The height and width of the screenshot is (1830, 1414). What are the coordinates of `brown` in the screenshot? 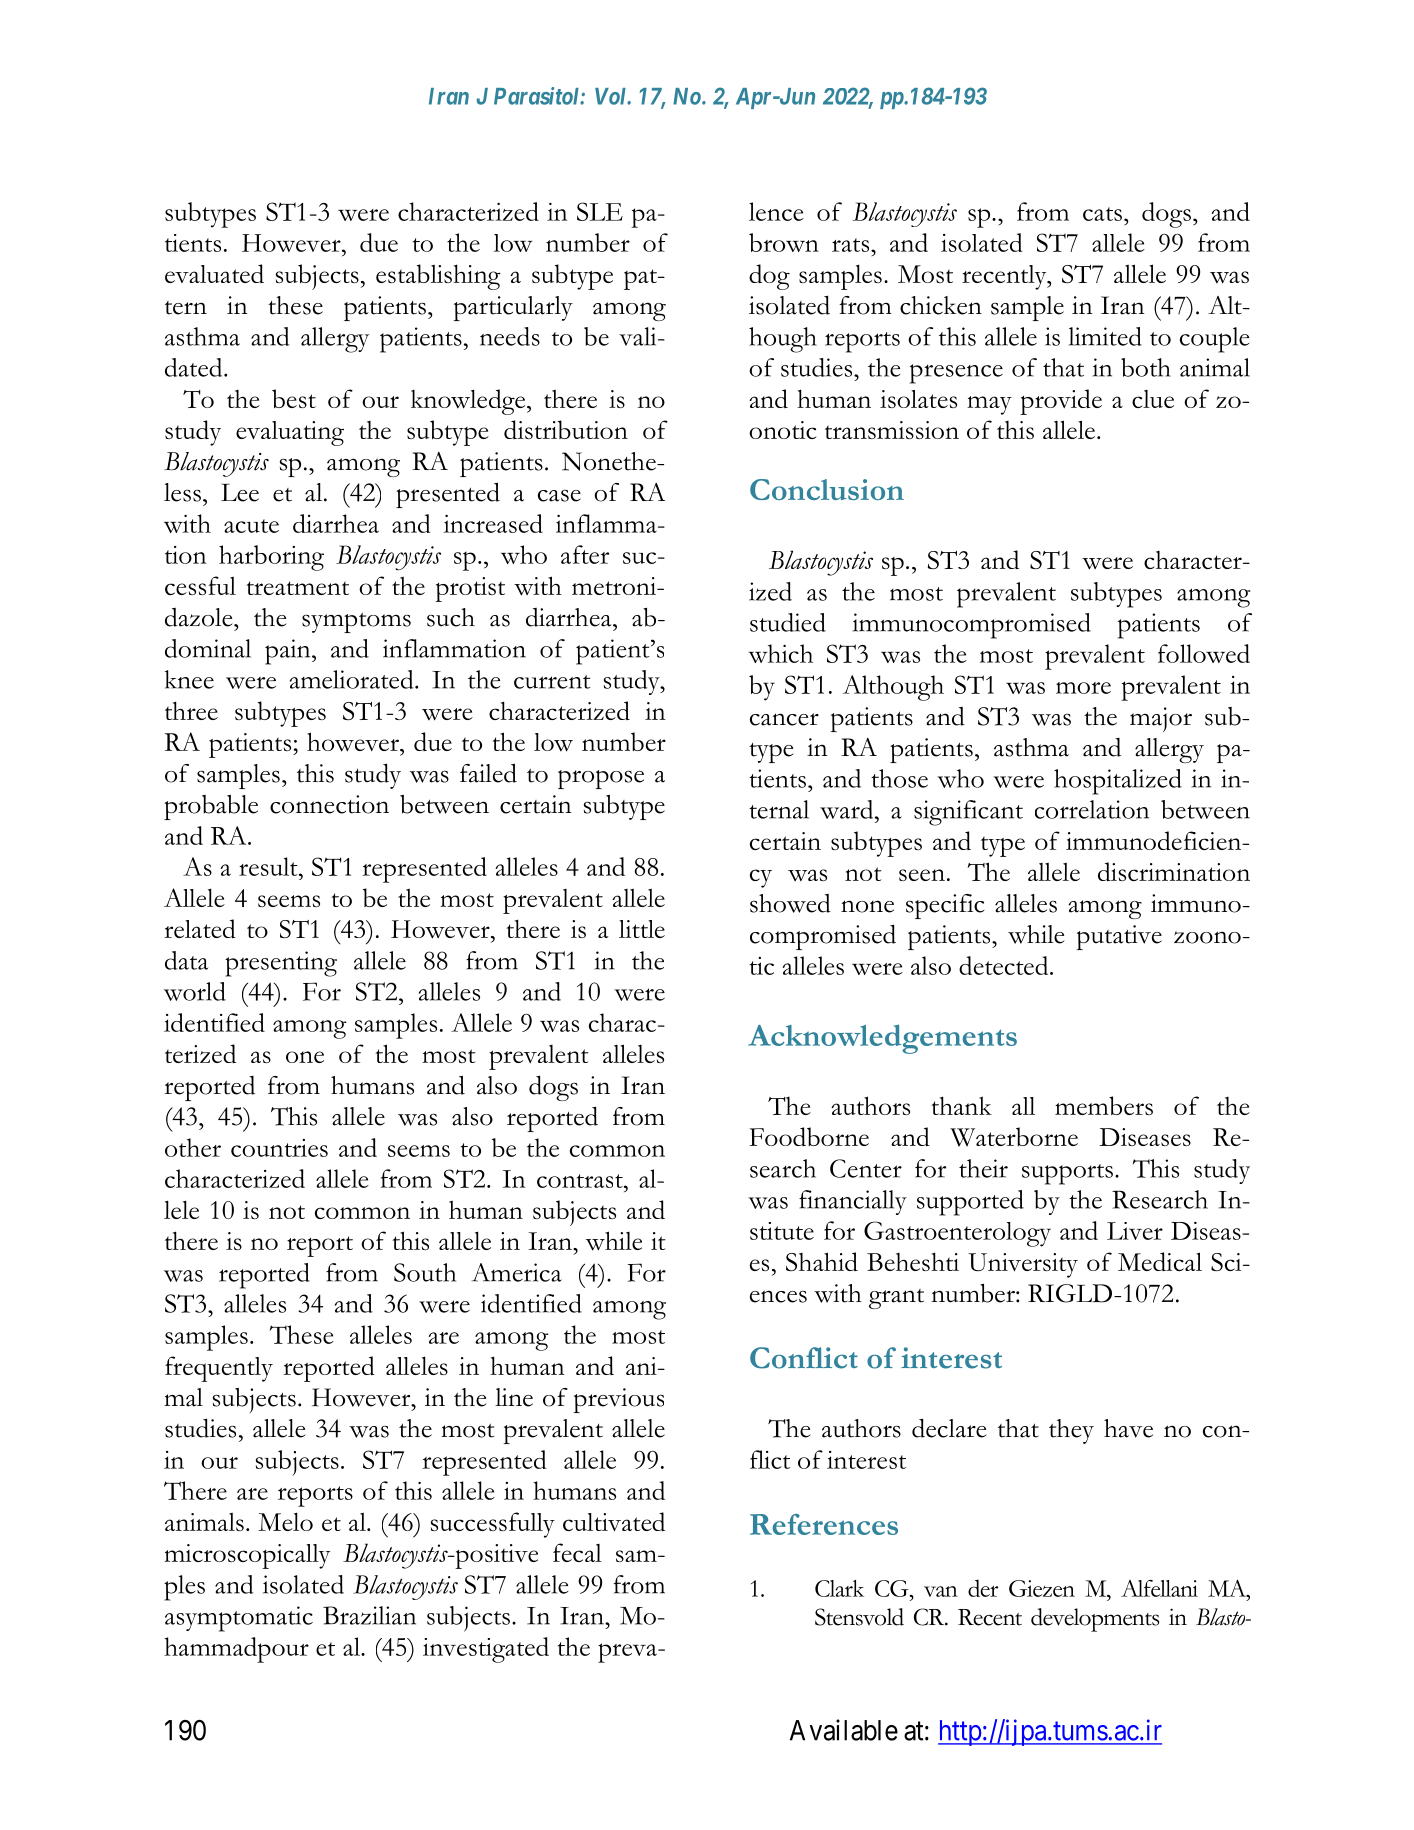 It's located at (784, 242).
